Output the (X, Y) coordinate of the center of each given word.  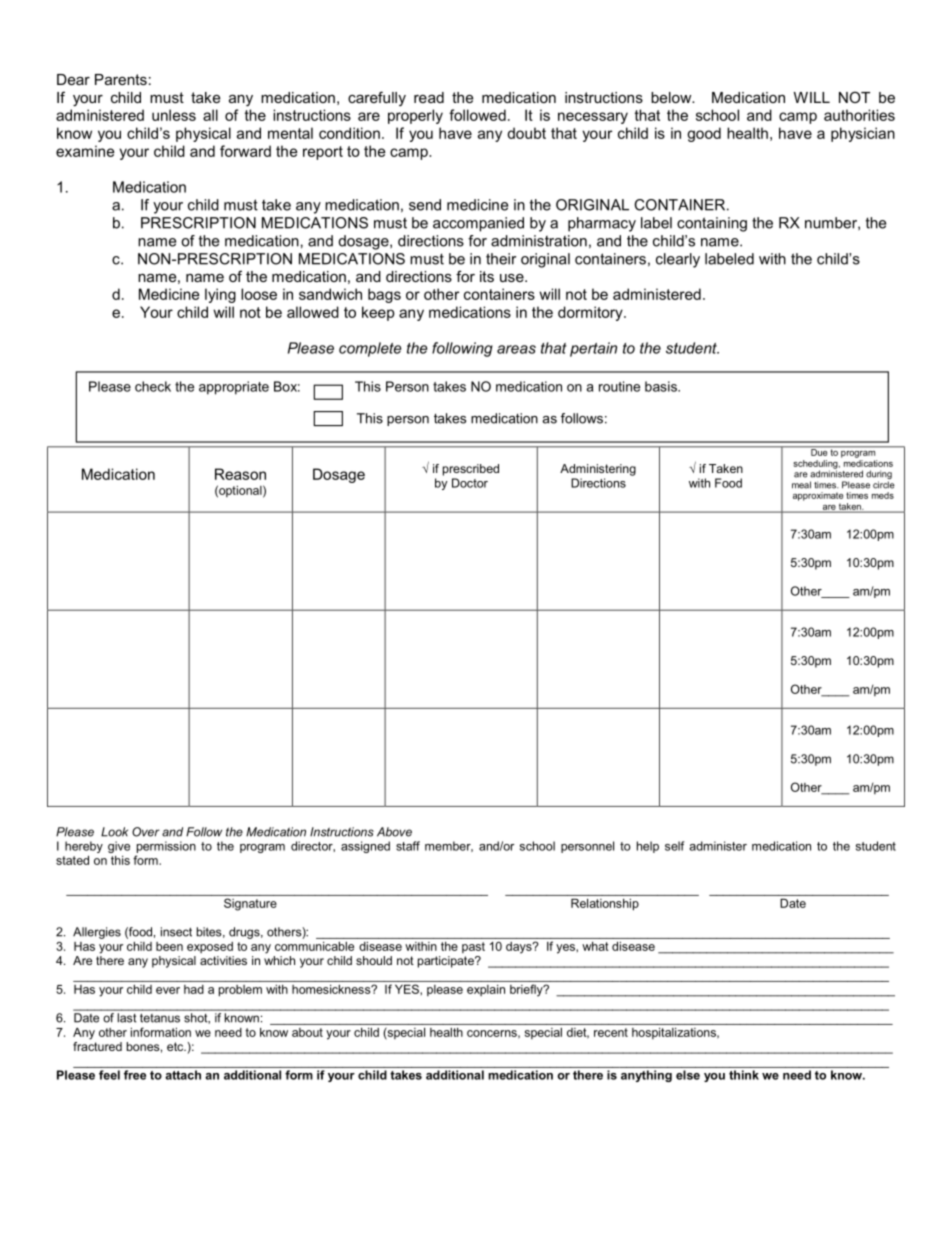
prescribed (471, 470)
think (744, 1075)
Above (394, 832)
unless (174, 115)
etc (176, 1046)
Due (819, 451)
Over (146, 832)
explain (486, 990)
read (429, 97)
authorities (859, 115)
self (674, 846)
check (153, 386)
